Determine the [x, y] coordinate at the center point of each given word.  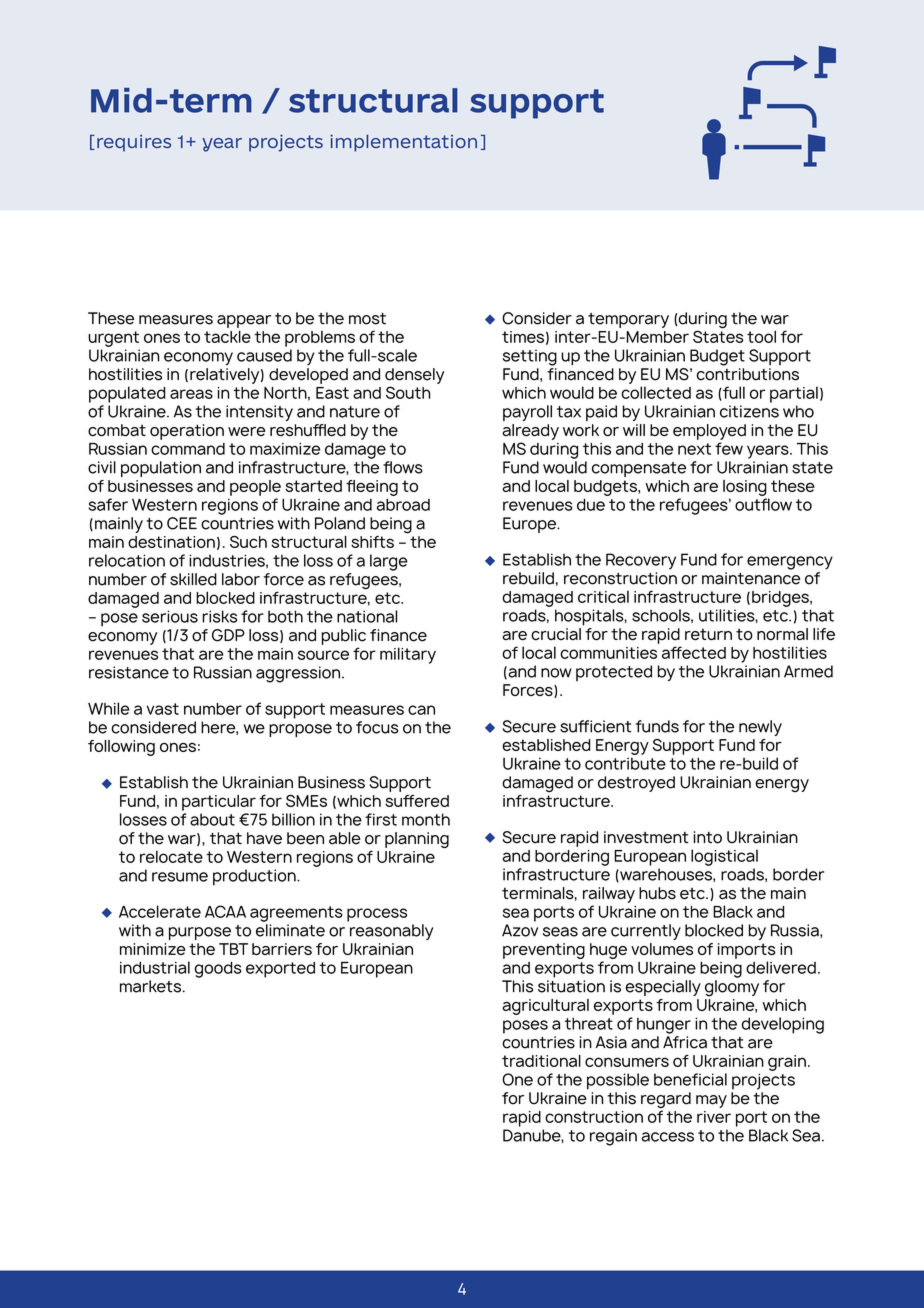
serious [170, 616]
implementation [403, 143]
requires [134, 143]
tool [761, 336]
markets [152, 986]
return [708, 634]
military [408, 655]
